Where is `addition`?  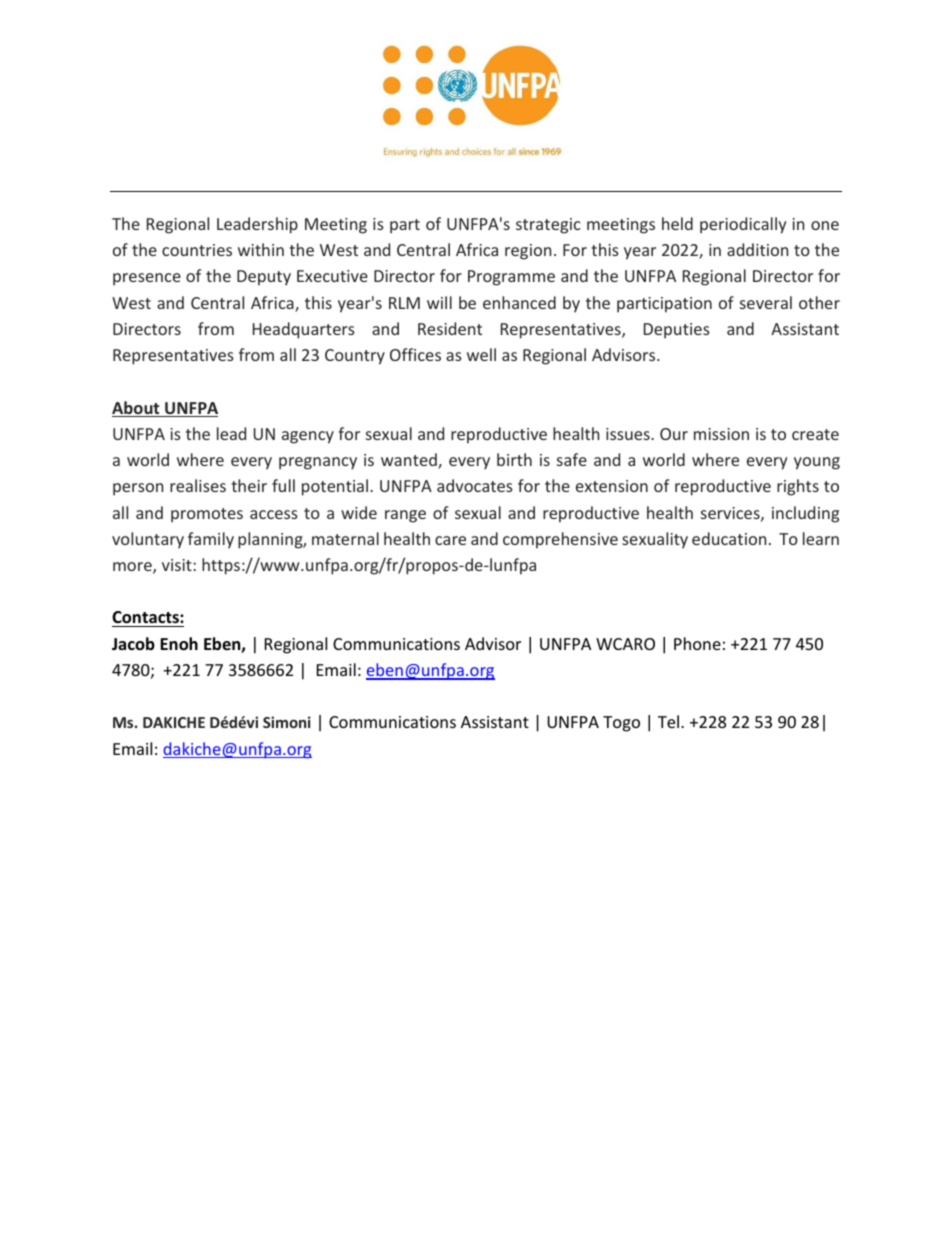 addition is located at coordinates (757, 249).
